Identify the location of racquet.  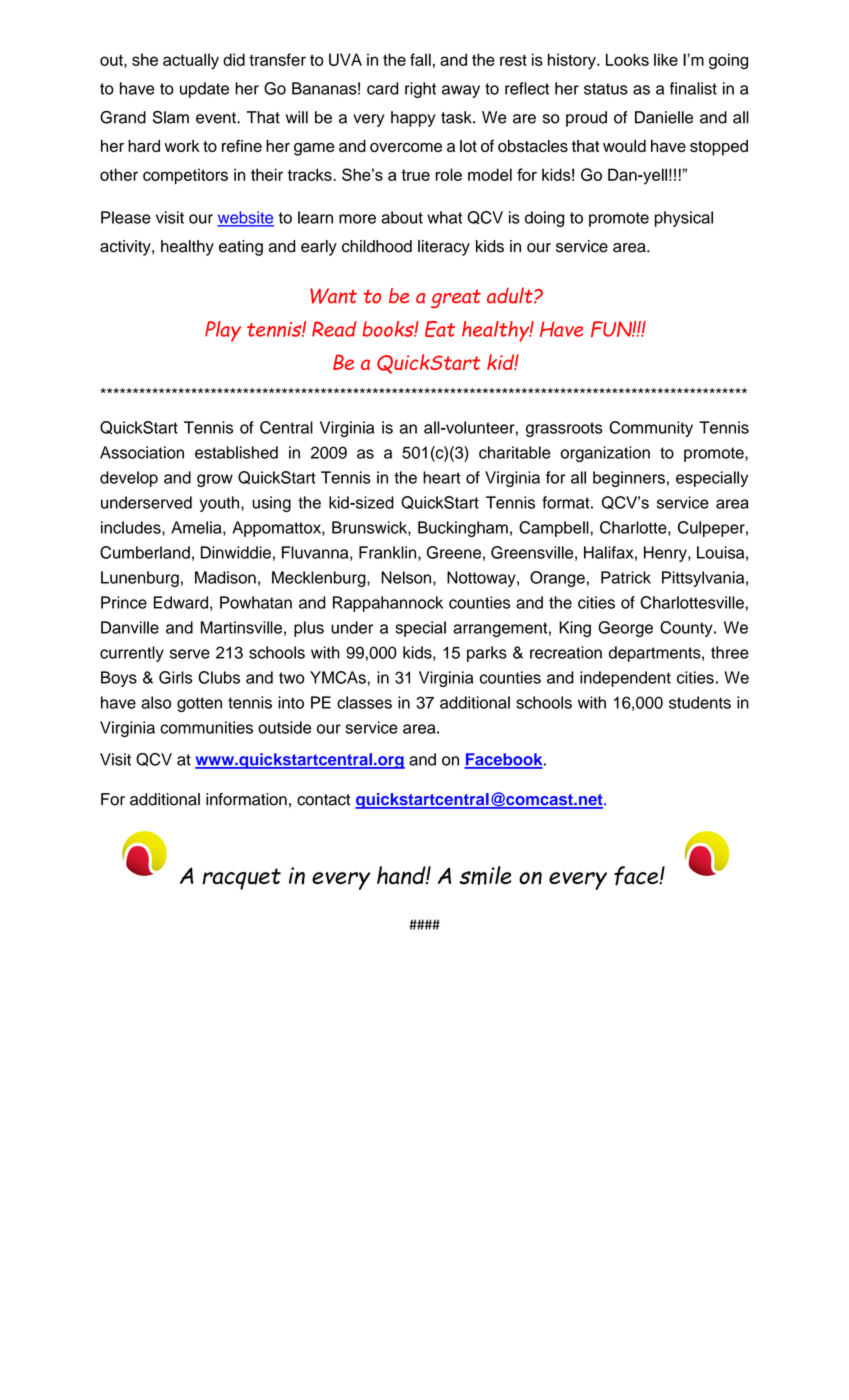
(242, 879).
